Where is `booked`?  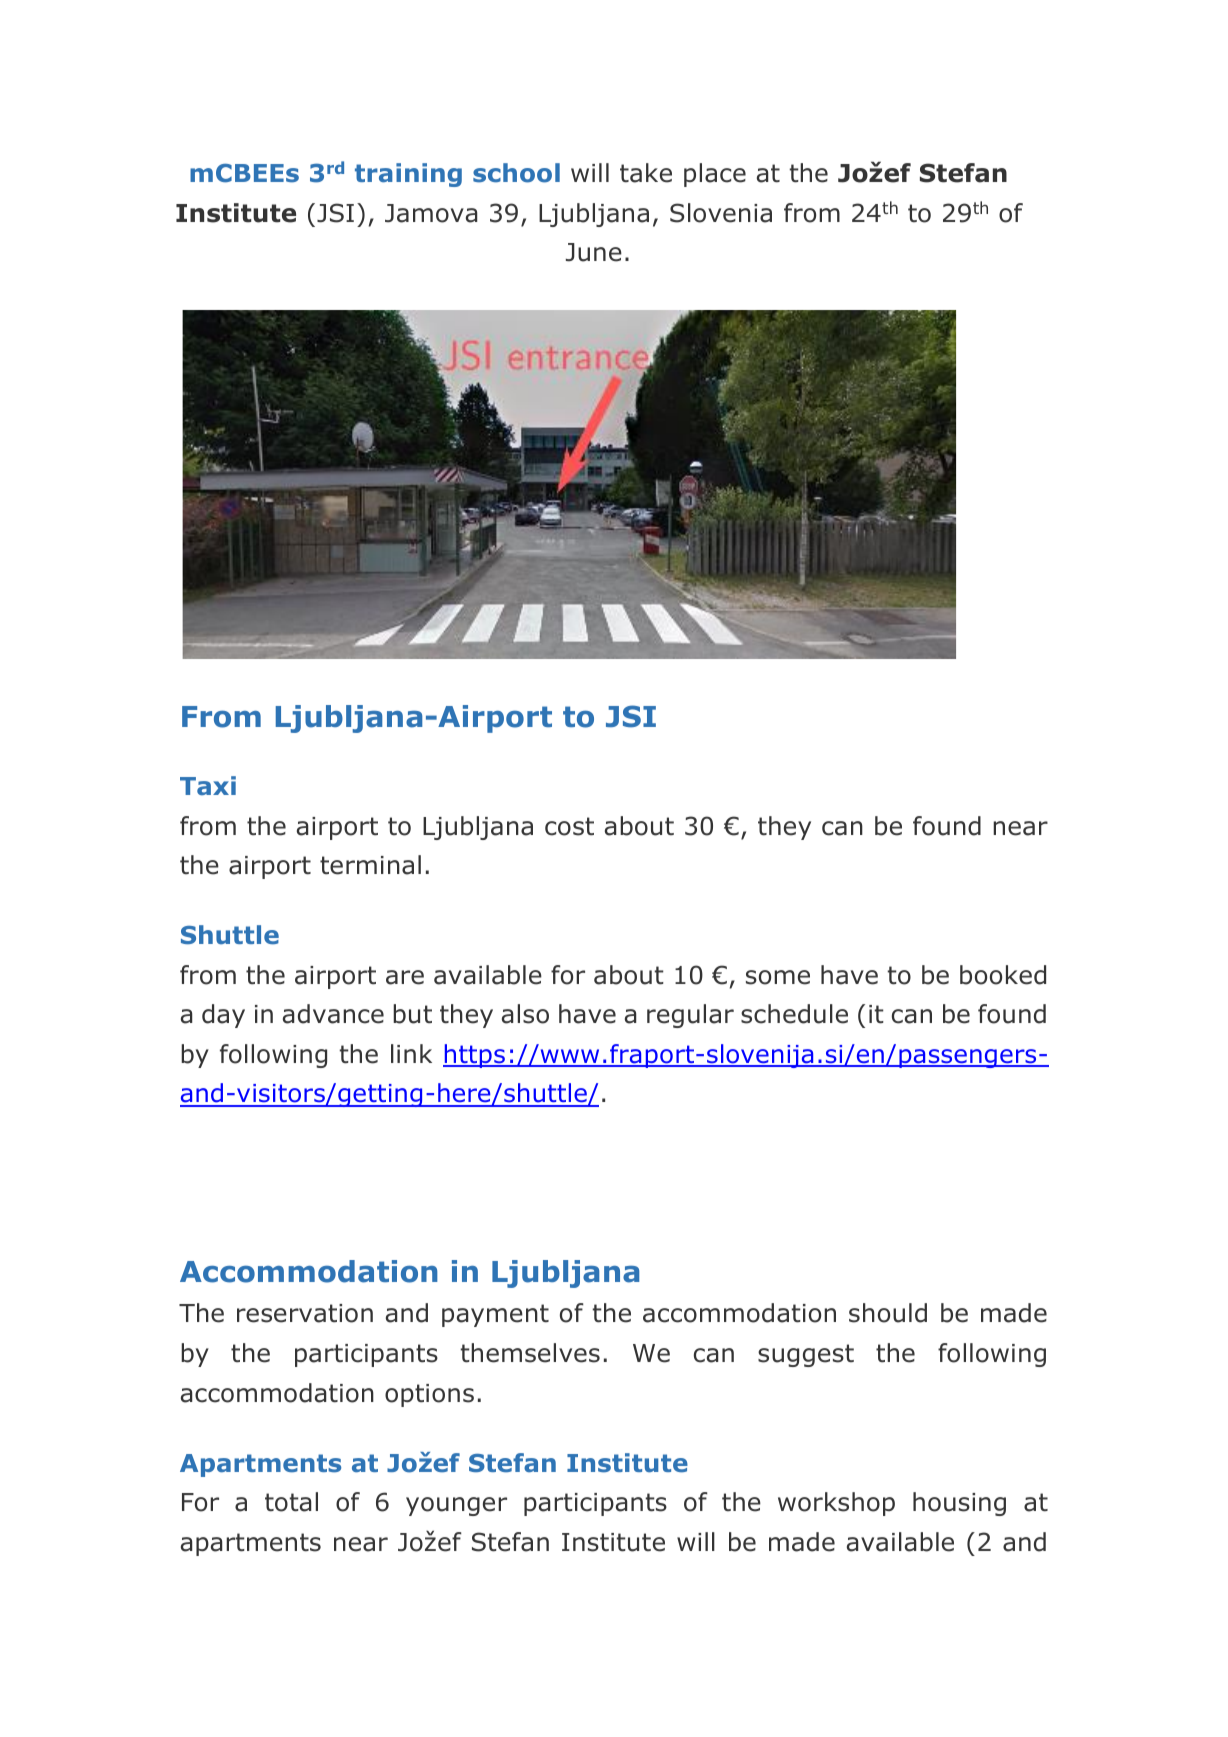 booked is located at coordinates (1003, 975).
